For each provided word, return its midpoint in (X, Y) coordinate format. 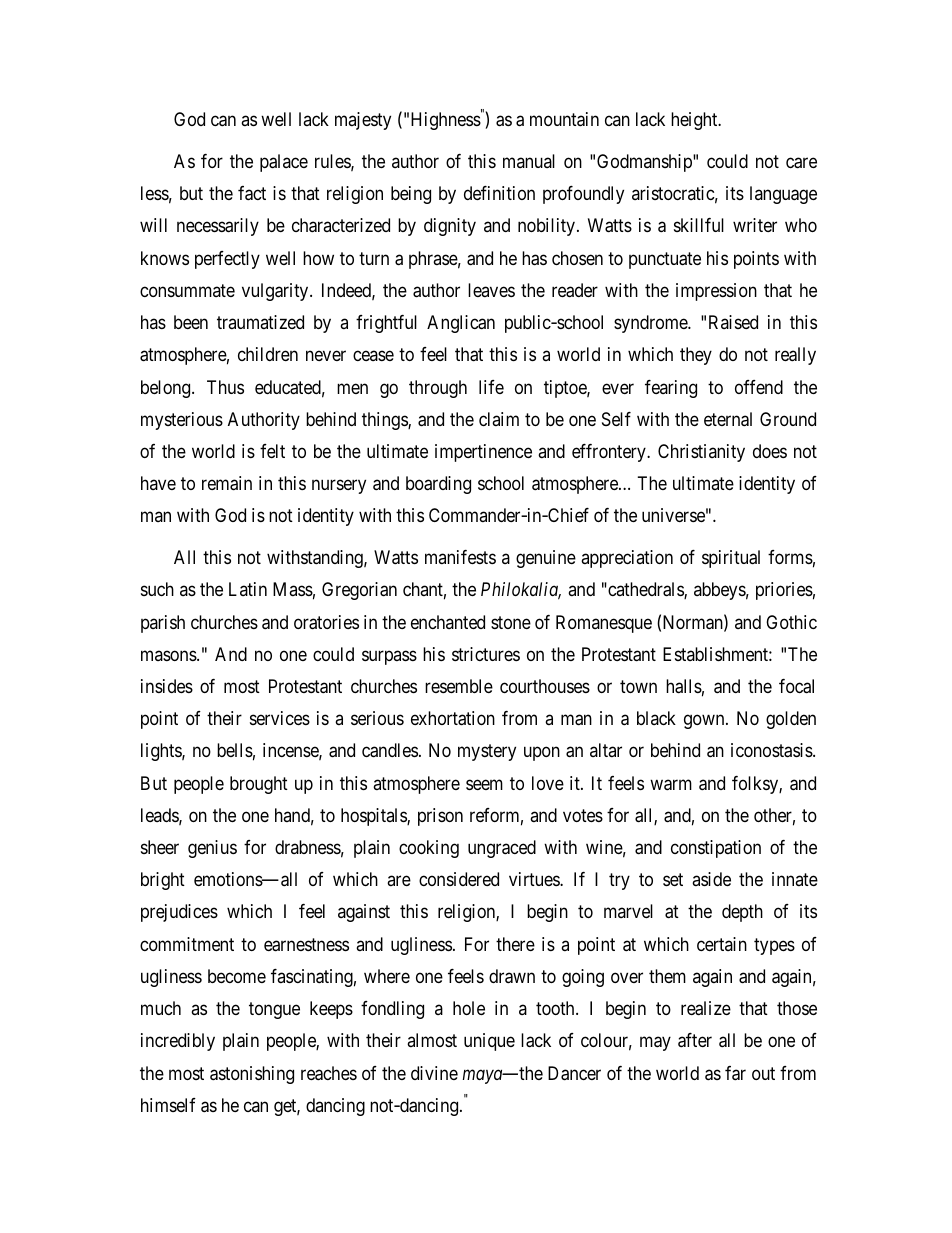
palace (284, 163)
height (695, 121)
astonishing (252, 1075)
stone (511, 622)
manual (529, 161)
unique (489, 1042)
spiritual (731, 559)
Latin (248, 589)
